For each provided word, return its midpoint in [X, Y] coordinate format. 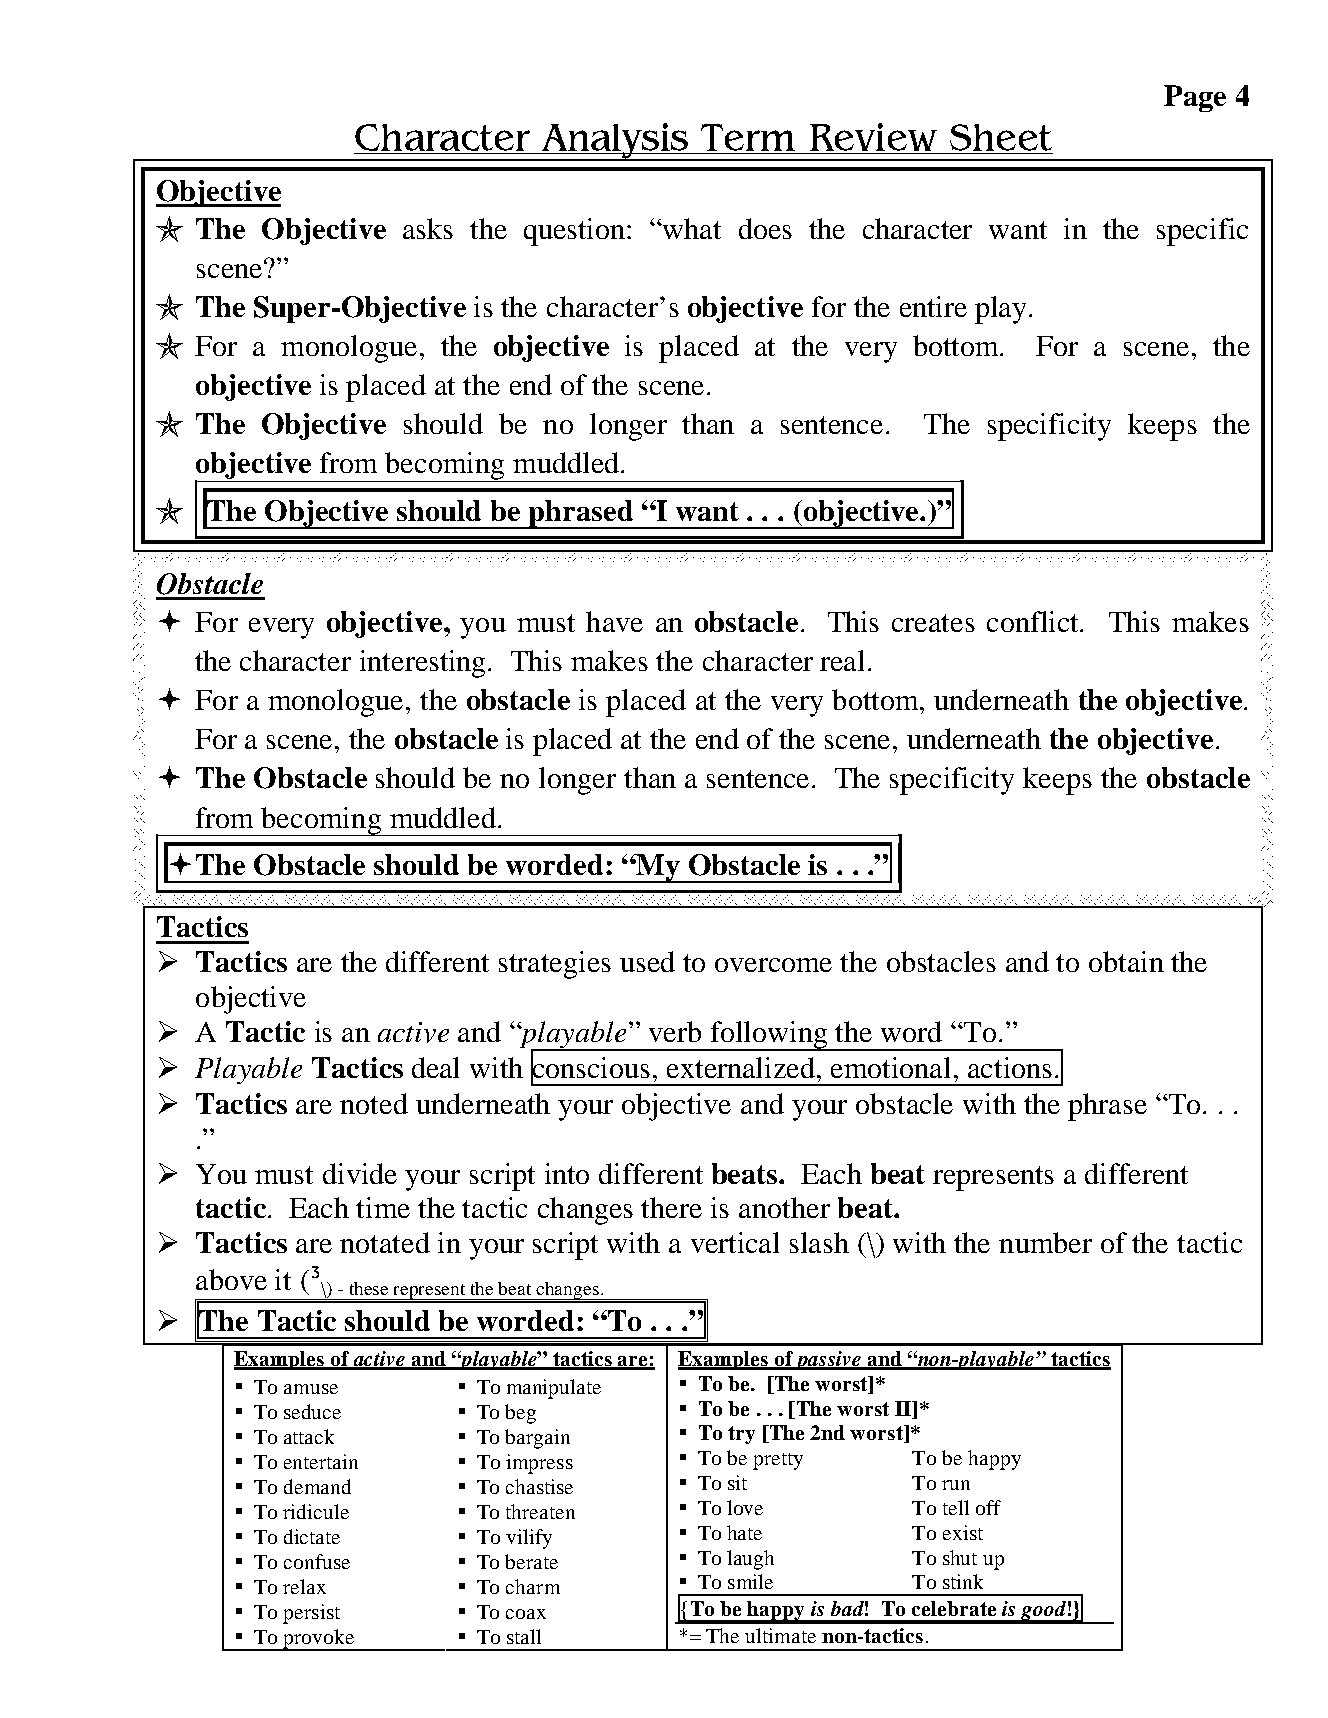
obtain [1126, 961]
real [842, 660]
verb [675, 1031]
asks [428, 228]
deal [435, 1067]
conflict [1034, 621]
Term [748, 137]
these [369, 1288]
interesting [424, 664]
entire [933, 306]
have [614, 621]
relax [304, 1586]
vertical [735, 1242]
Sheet [1001, 137]
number [1045, 1242]
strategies [555, 965]
